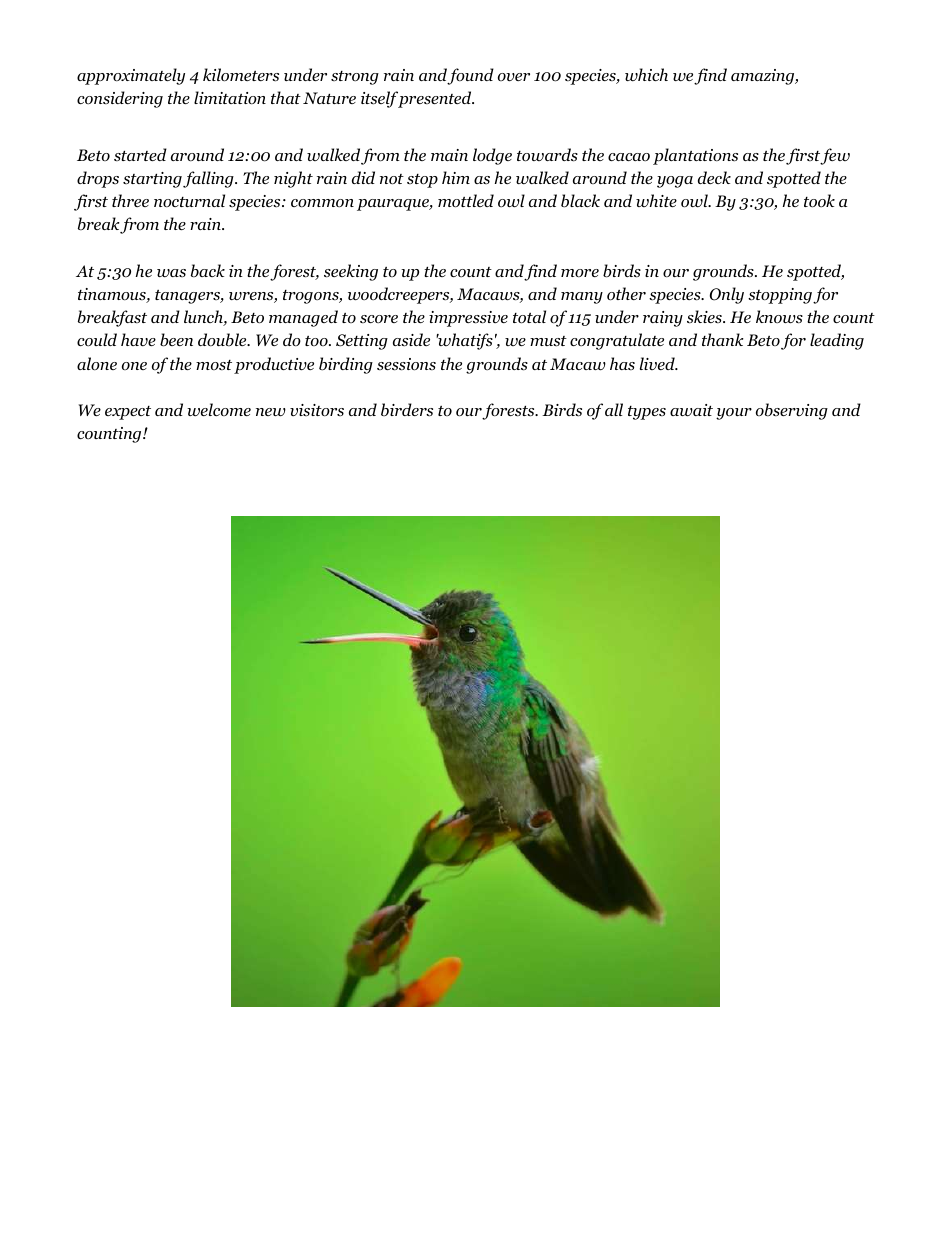 The width and height of the page is (952, 1233). I want to click on amazing, so click(764, 77).
